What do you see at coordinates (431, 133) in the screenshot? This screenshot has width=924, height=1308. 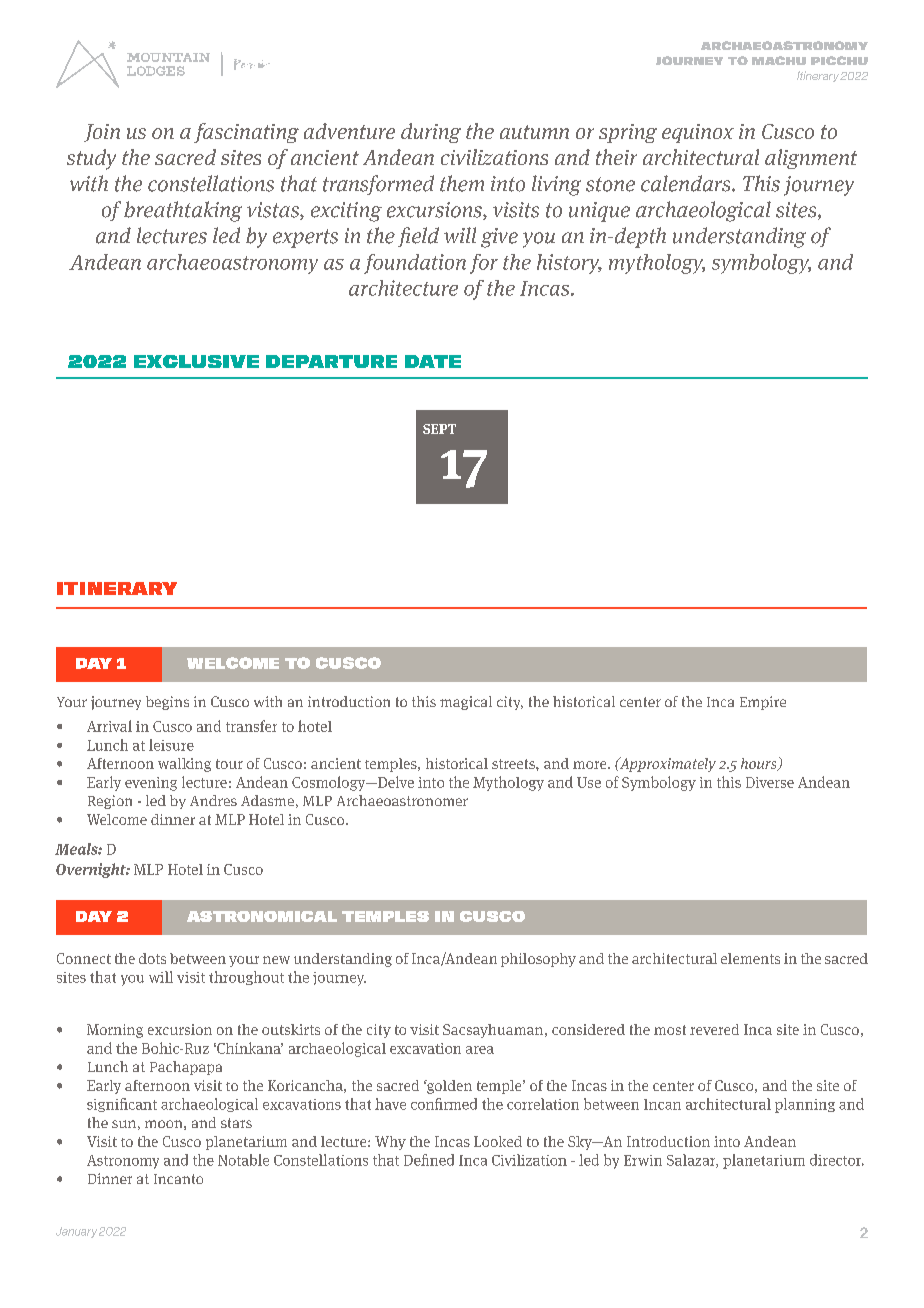 I see `during` at bounding box center [431, 133].
